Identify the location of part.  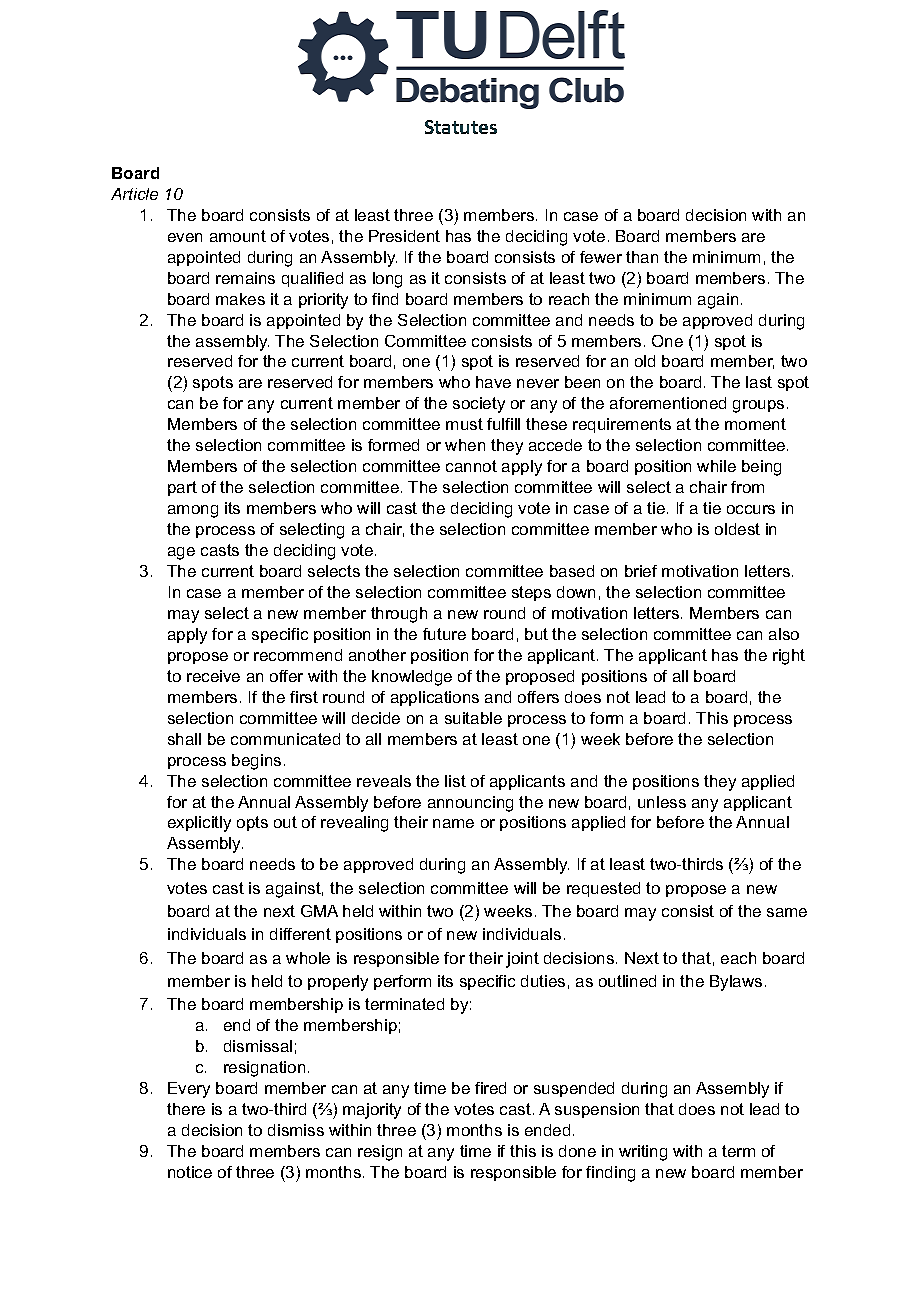
(182, 488).
